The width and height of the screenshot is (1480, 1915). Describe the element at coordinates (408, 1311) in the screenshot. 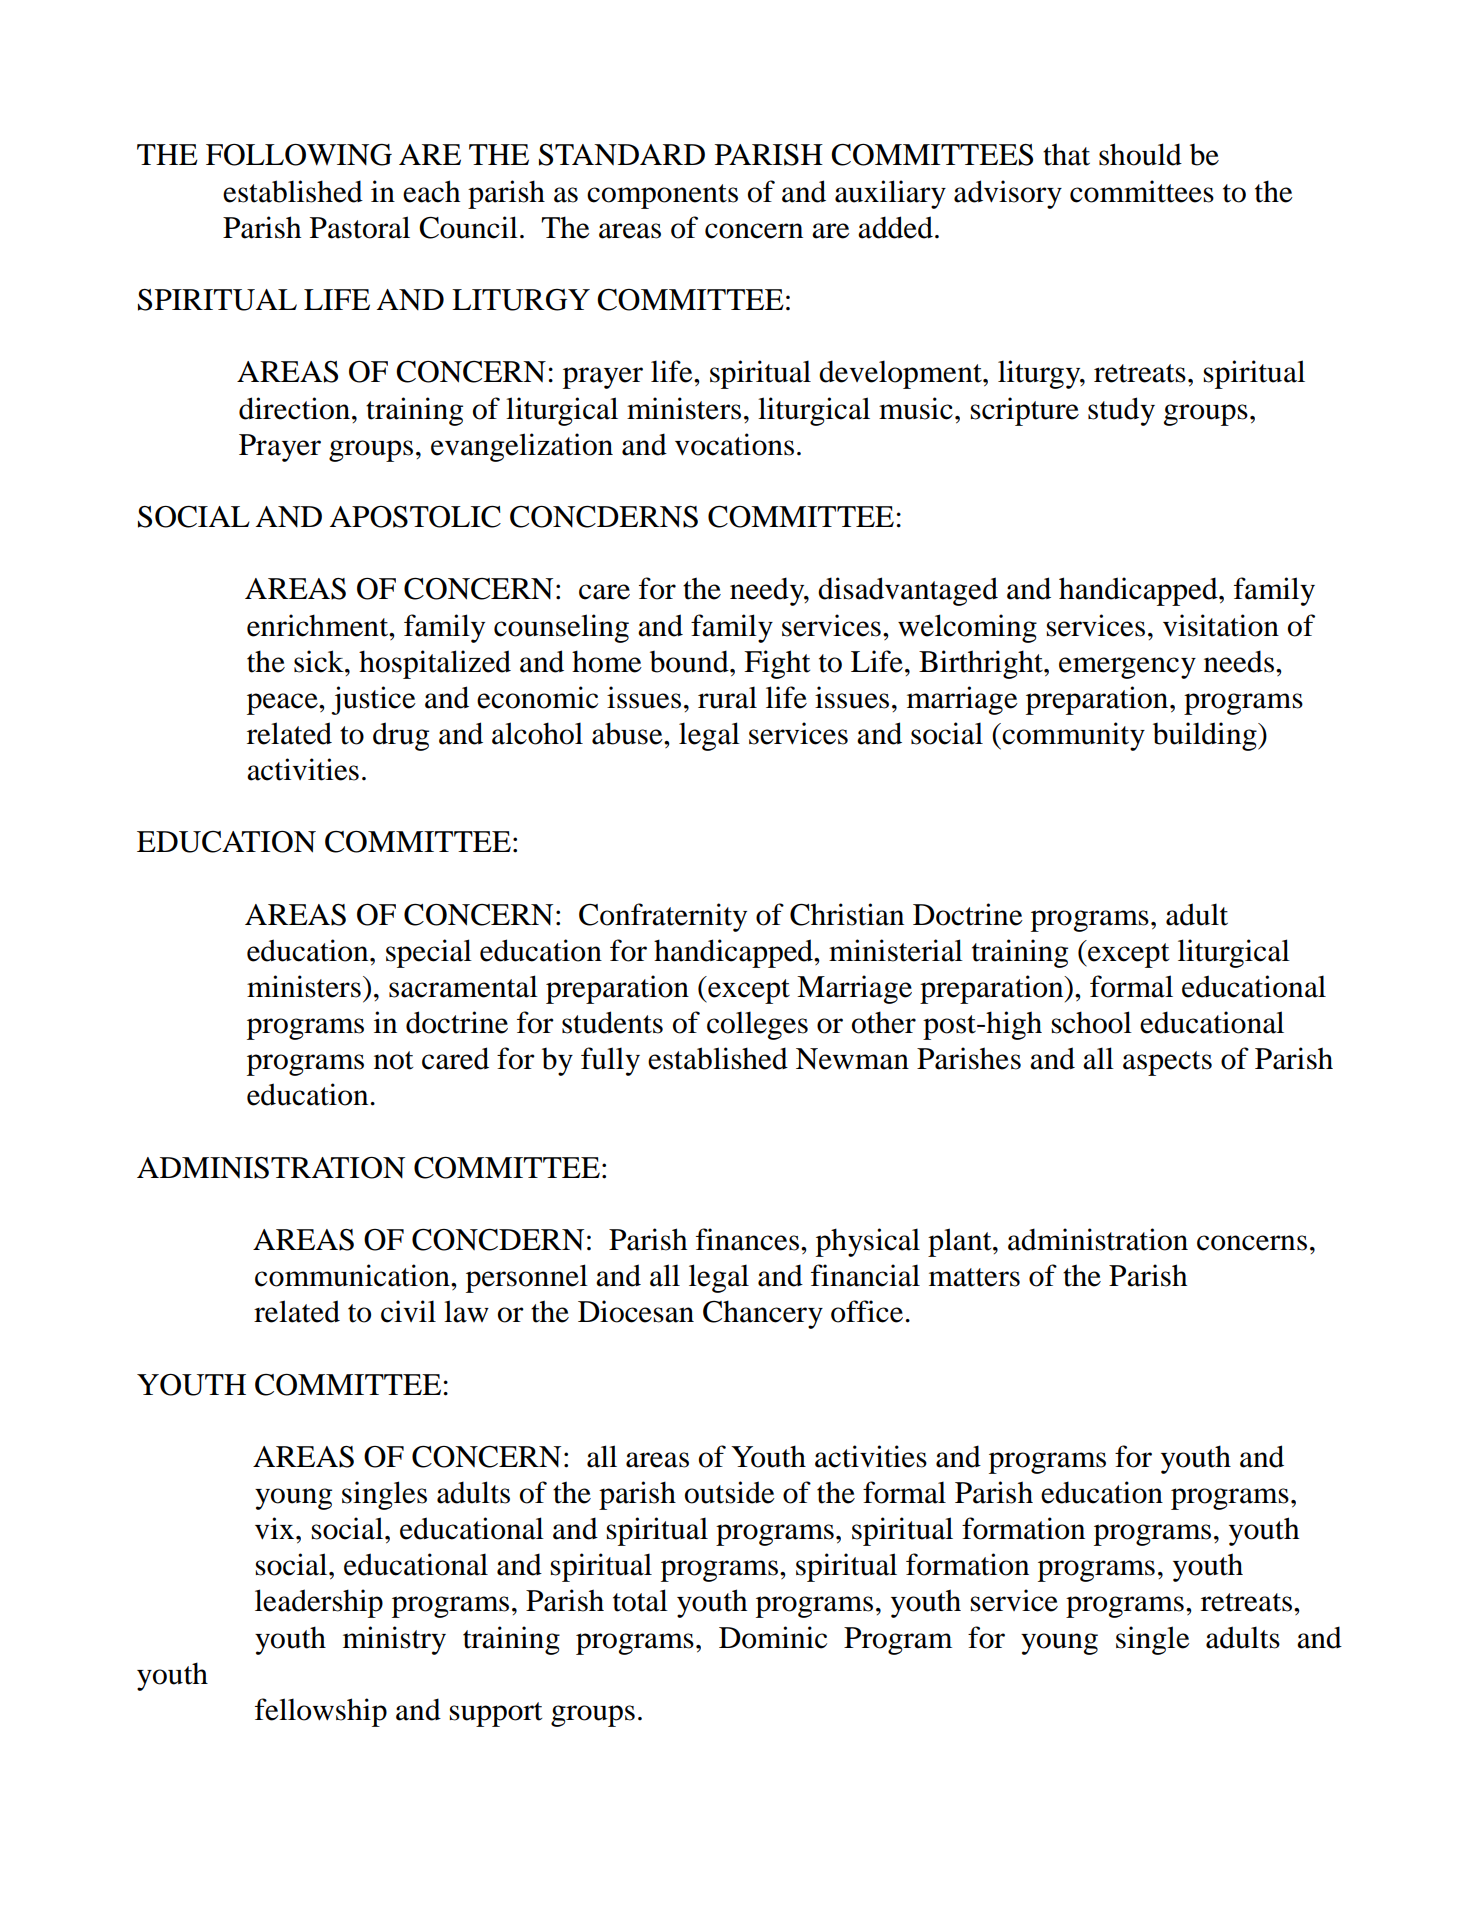

I see `civil` at that location.
